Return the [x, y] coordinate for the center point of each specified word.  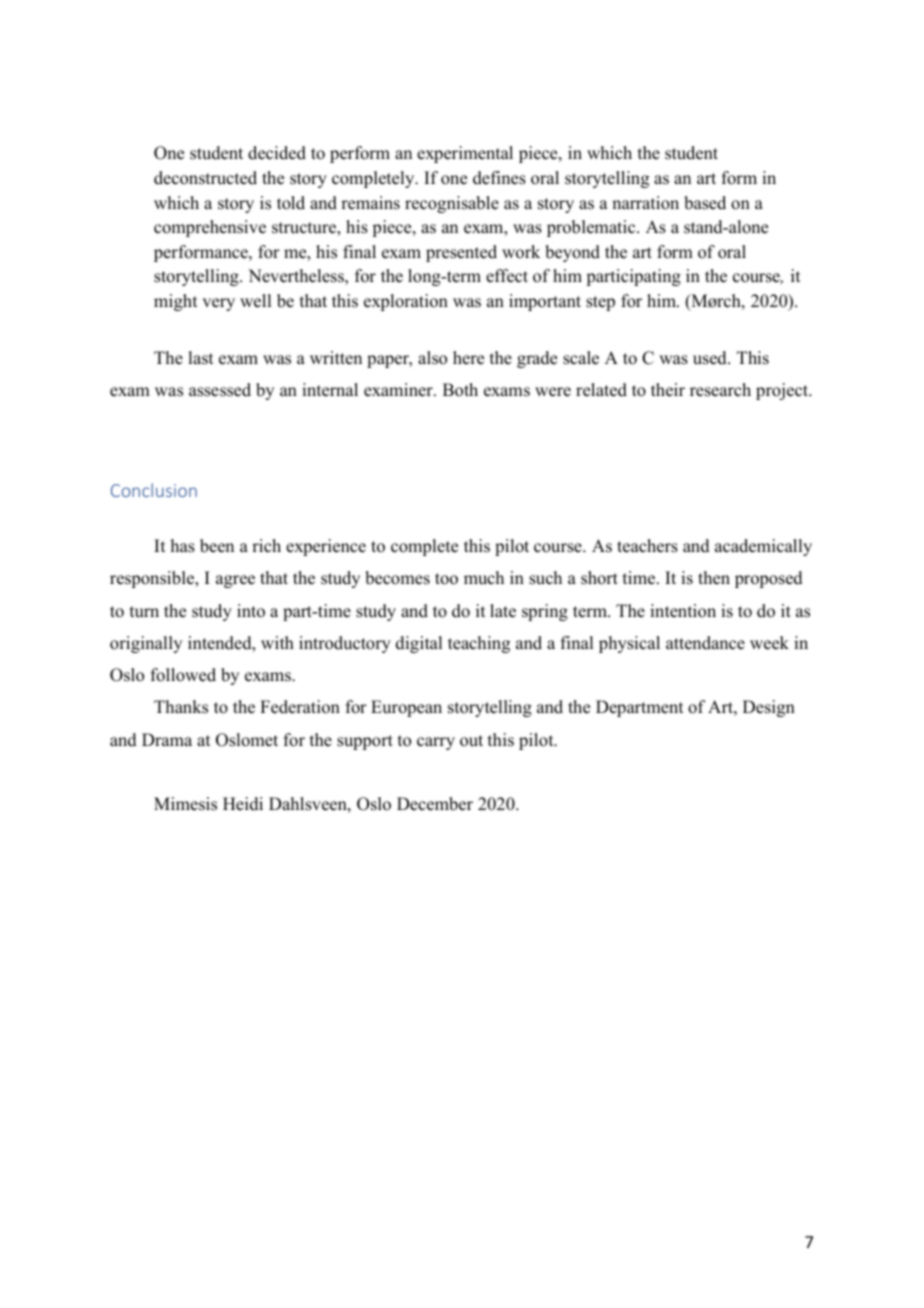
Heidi [243, 804]
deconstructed [205, 178]
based [705, 203]
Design [769, 708]
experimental [465, 154]
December [435, 804]
